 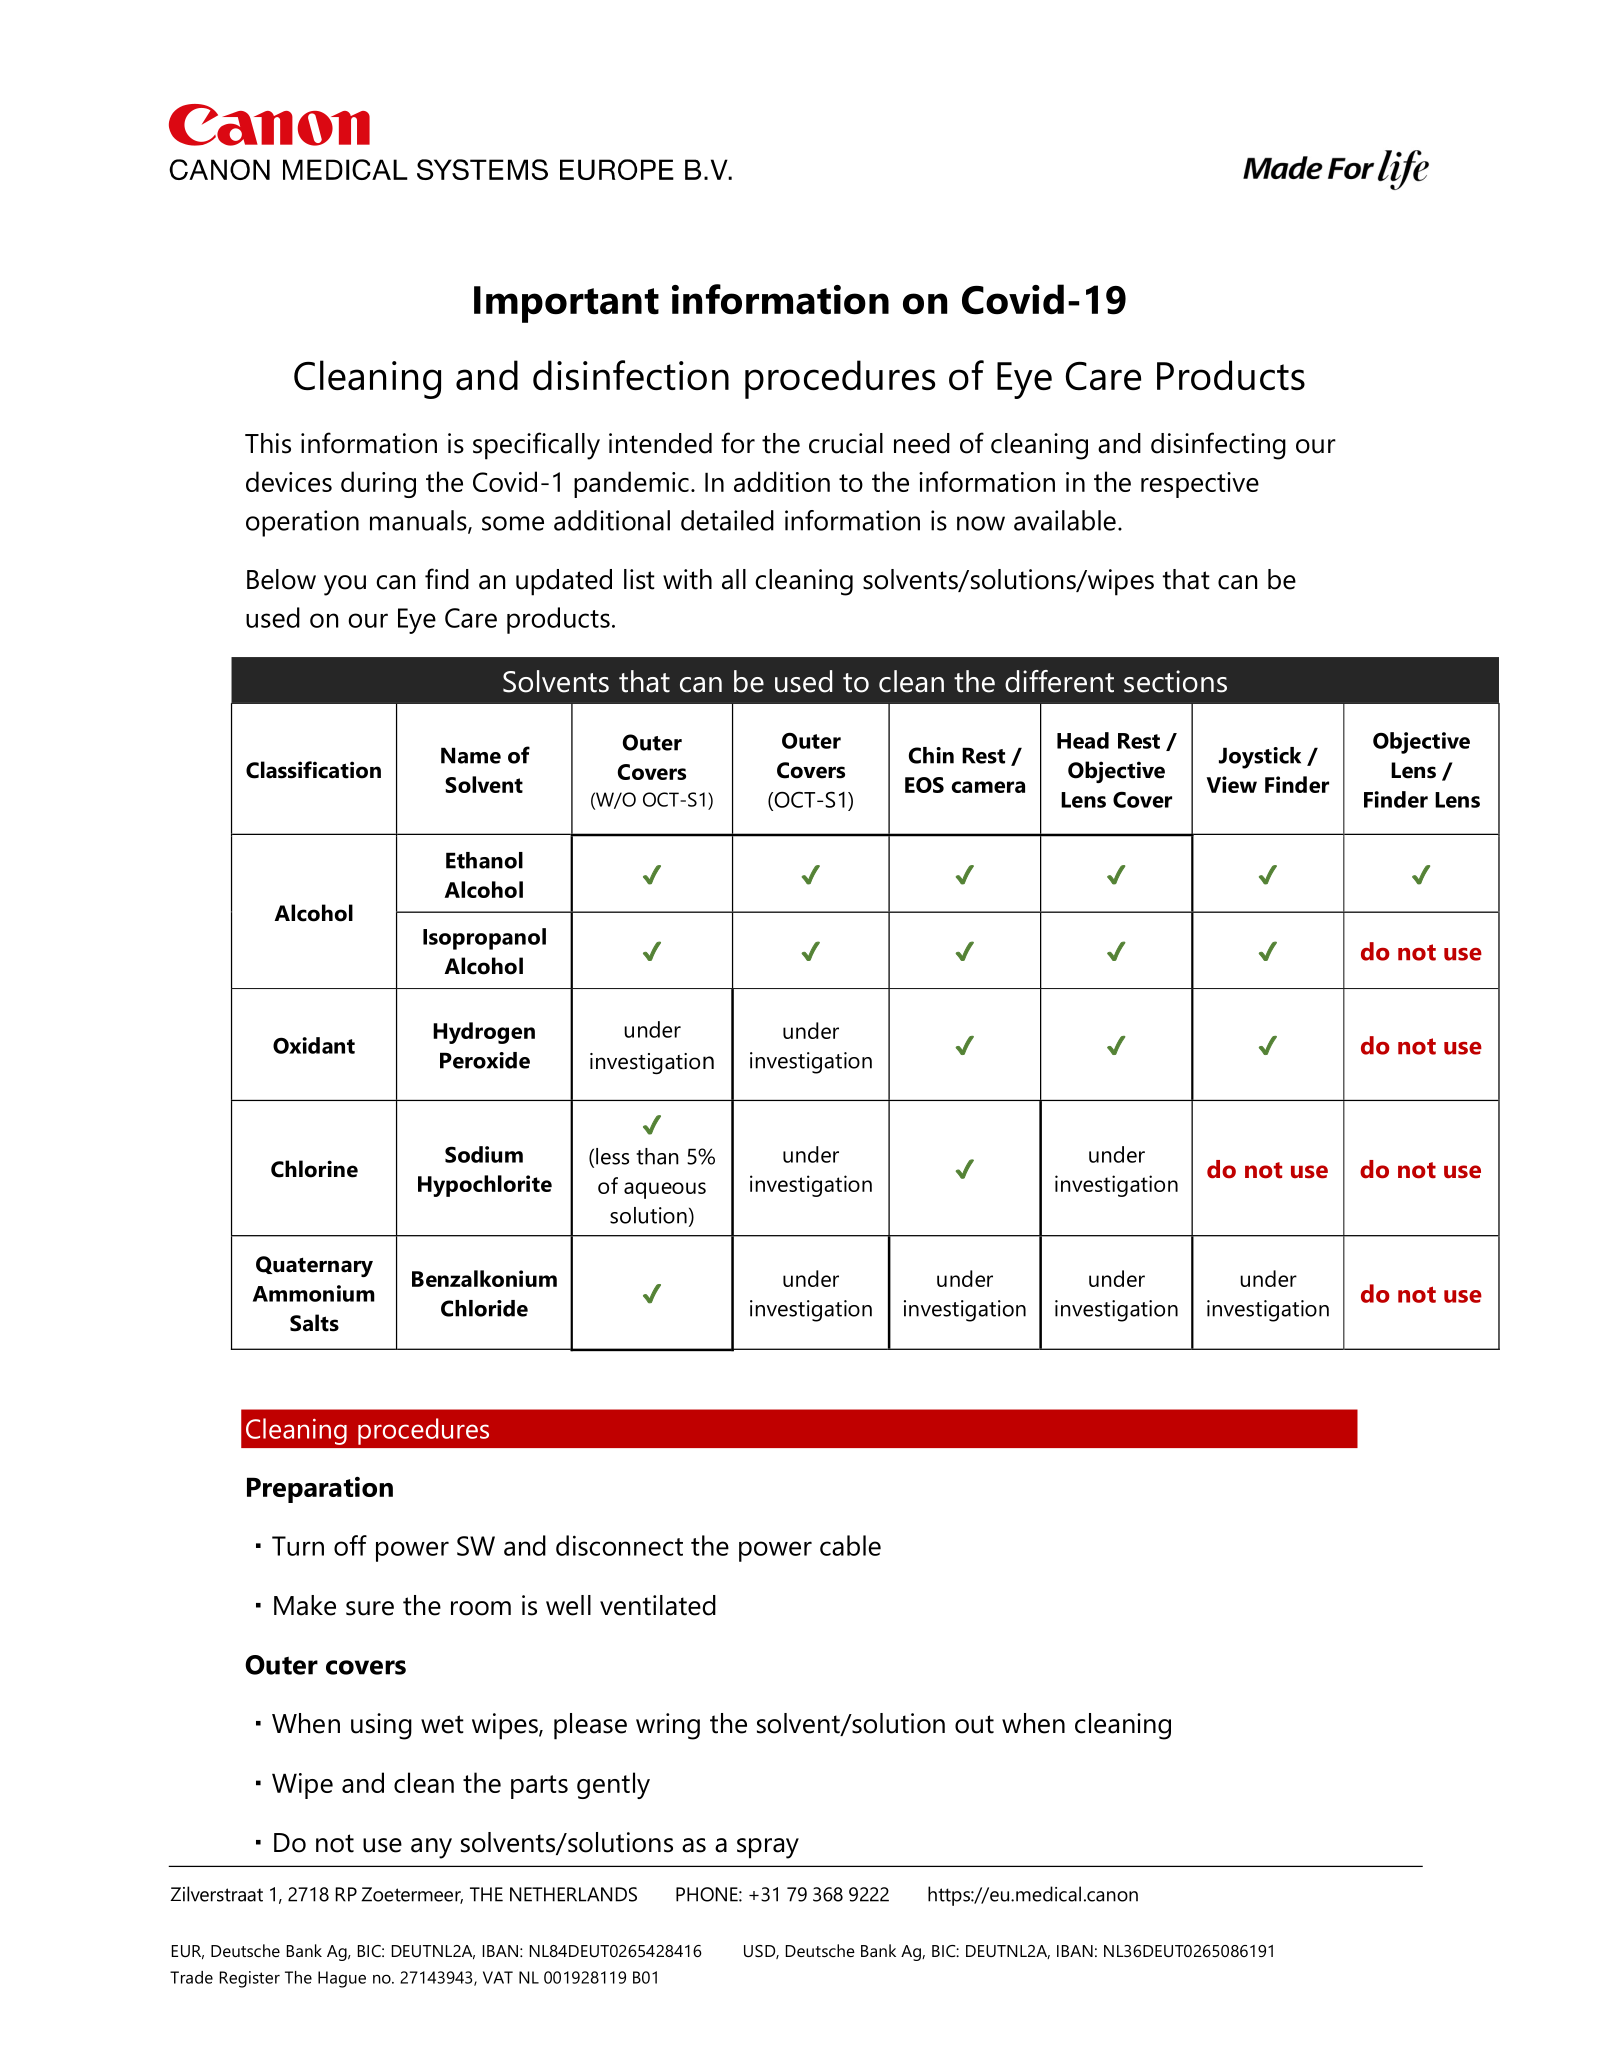 What do you see at coordinates (268, 443) in the screenshot?
I see `This` at bounding box center [268, 443].
